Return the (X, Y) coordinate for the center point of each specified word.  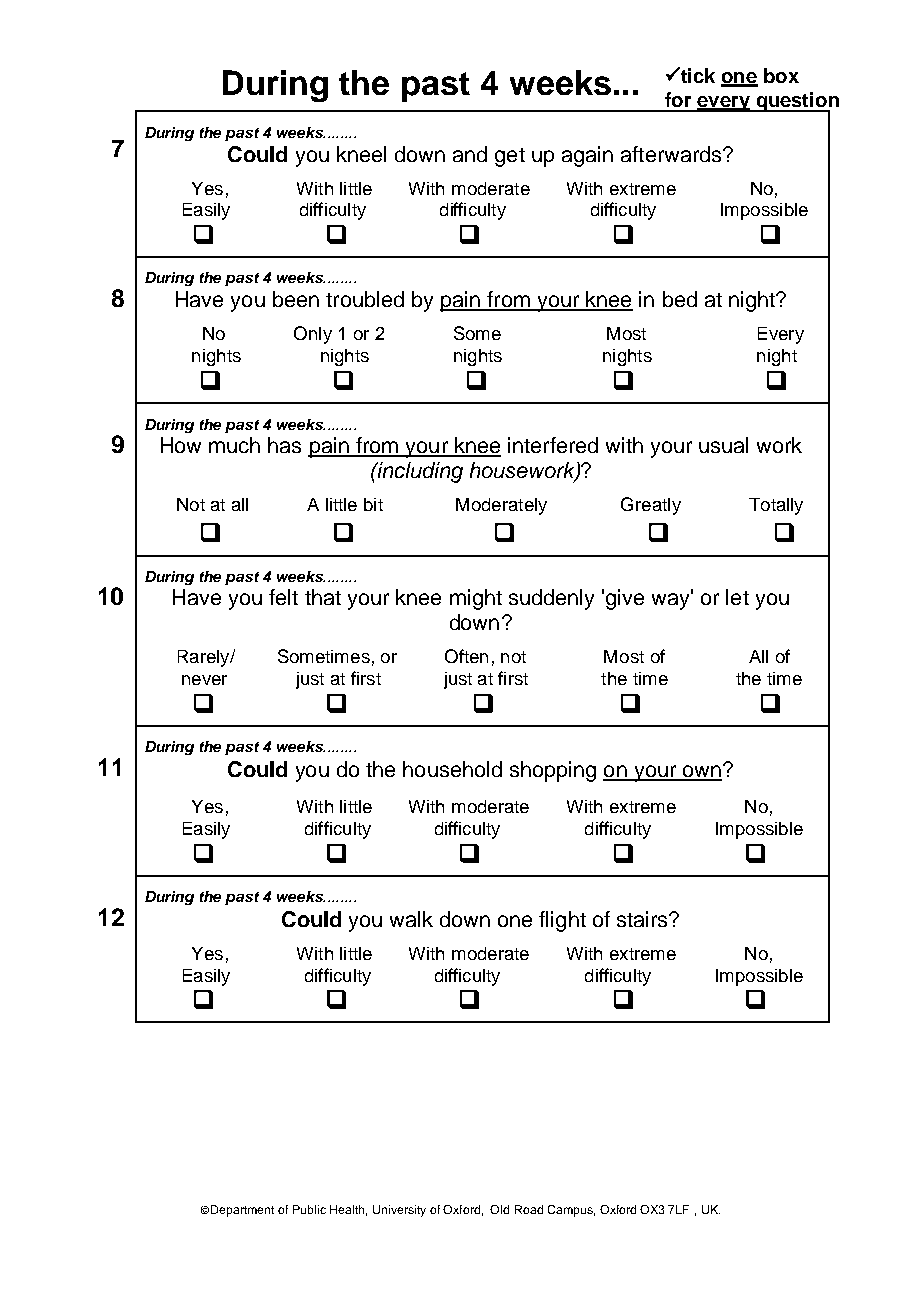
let (737, 597)
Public (309, 1209)
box (781, 75)
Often (466, 656)
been (296, 299)
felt (283, 597)
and (470, 154)
